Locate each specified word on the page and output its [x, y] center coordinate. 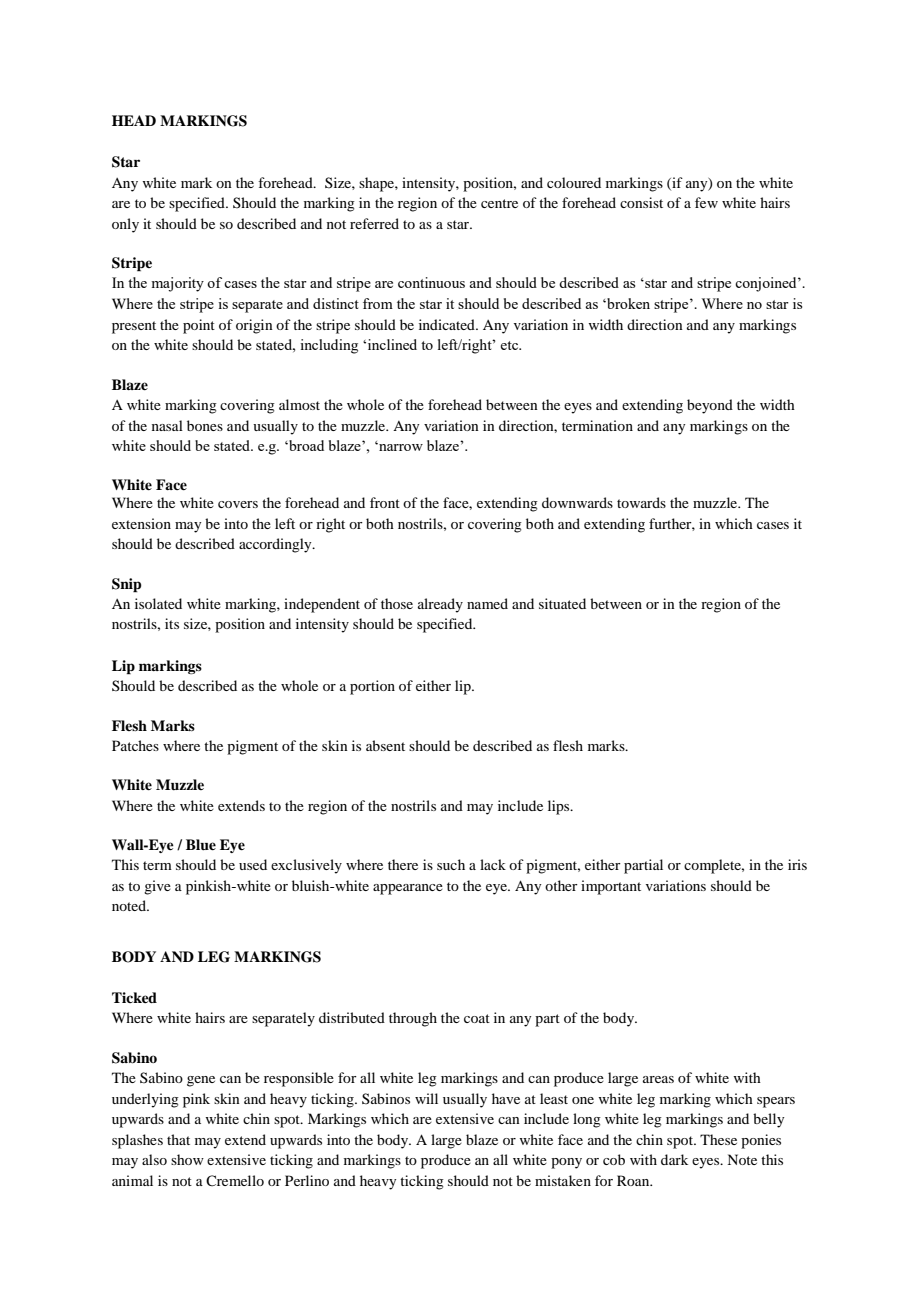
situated [562, 603]
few [706, 202]
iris [797, 864]
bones [205, 425]
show [187, 1159]
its [172, 623]
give [157, 887]
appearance [408, 889]
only [125, 225]
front [385, 502]
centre [499, 203]
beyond [710, 406]
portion [372, 687]
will [426, 1098]
